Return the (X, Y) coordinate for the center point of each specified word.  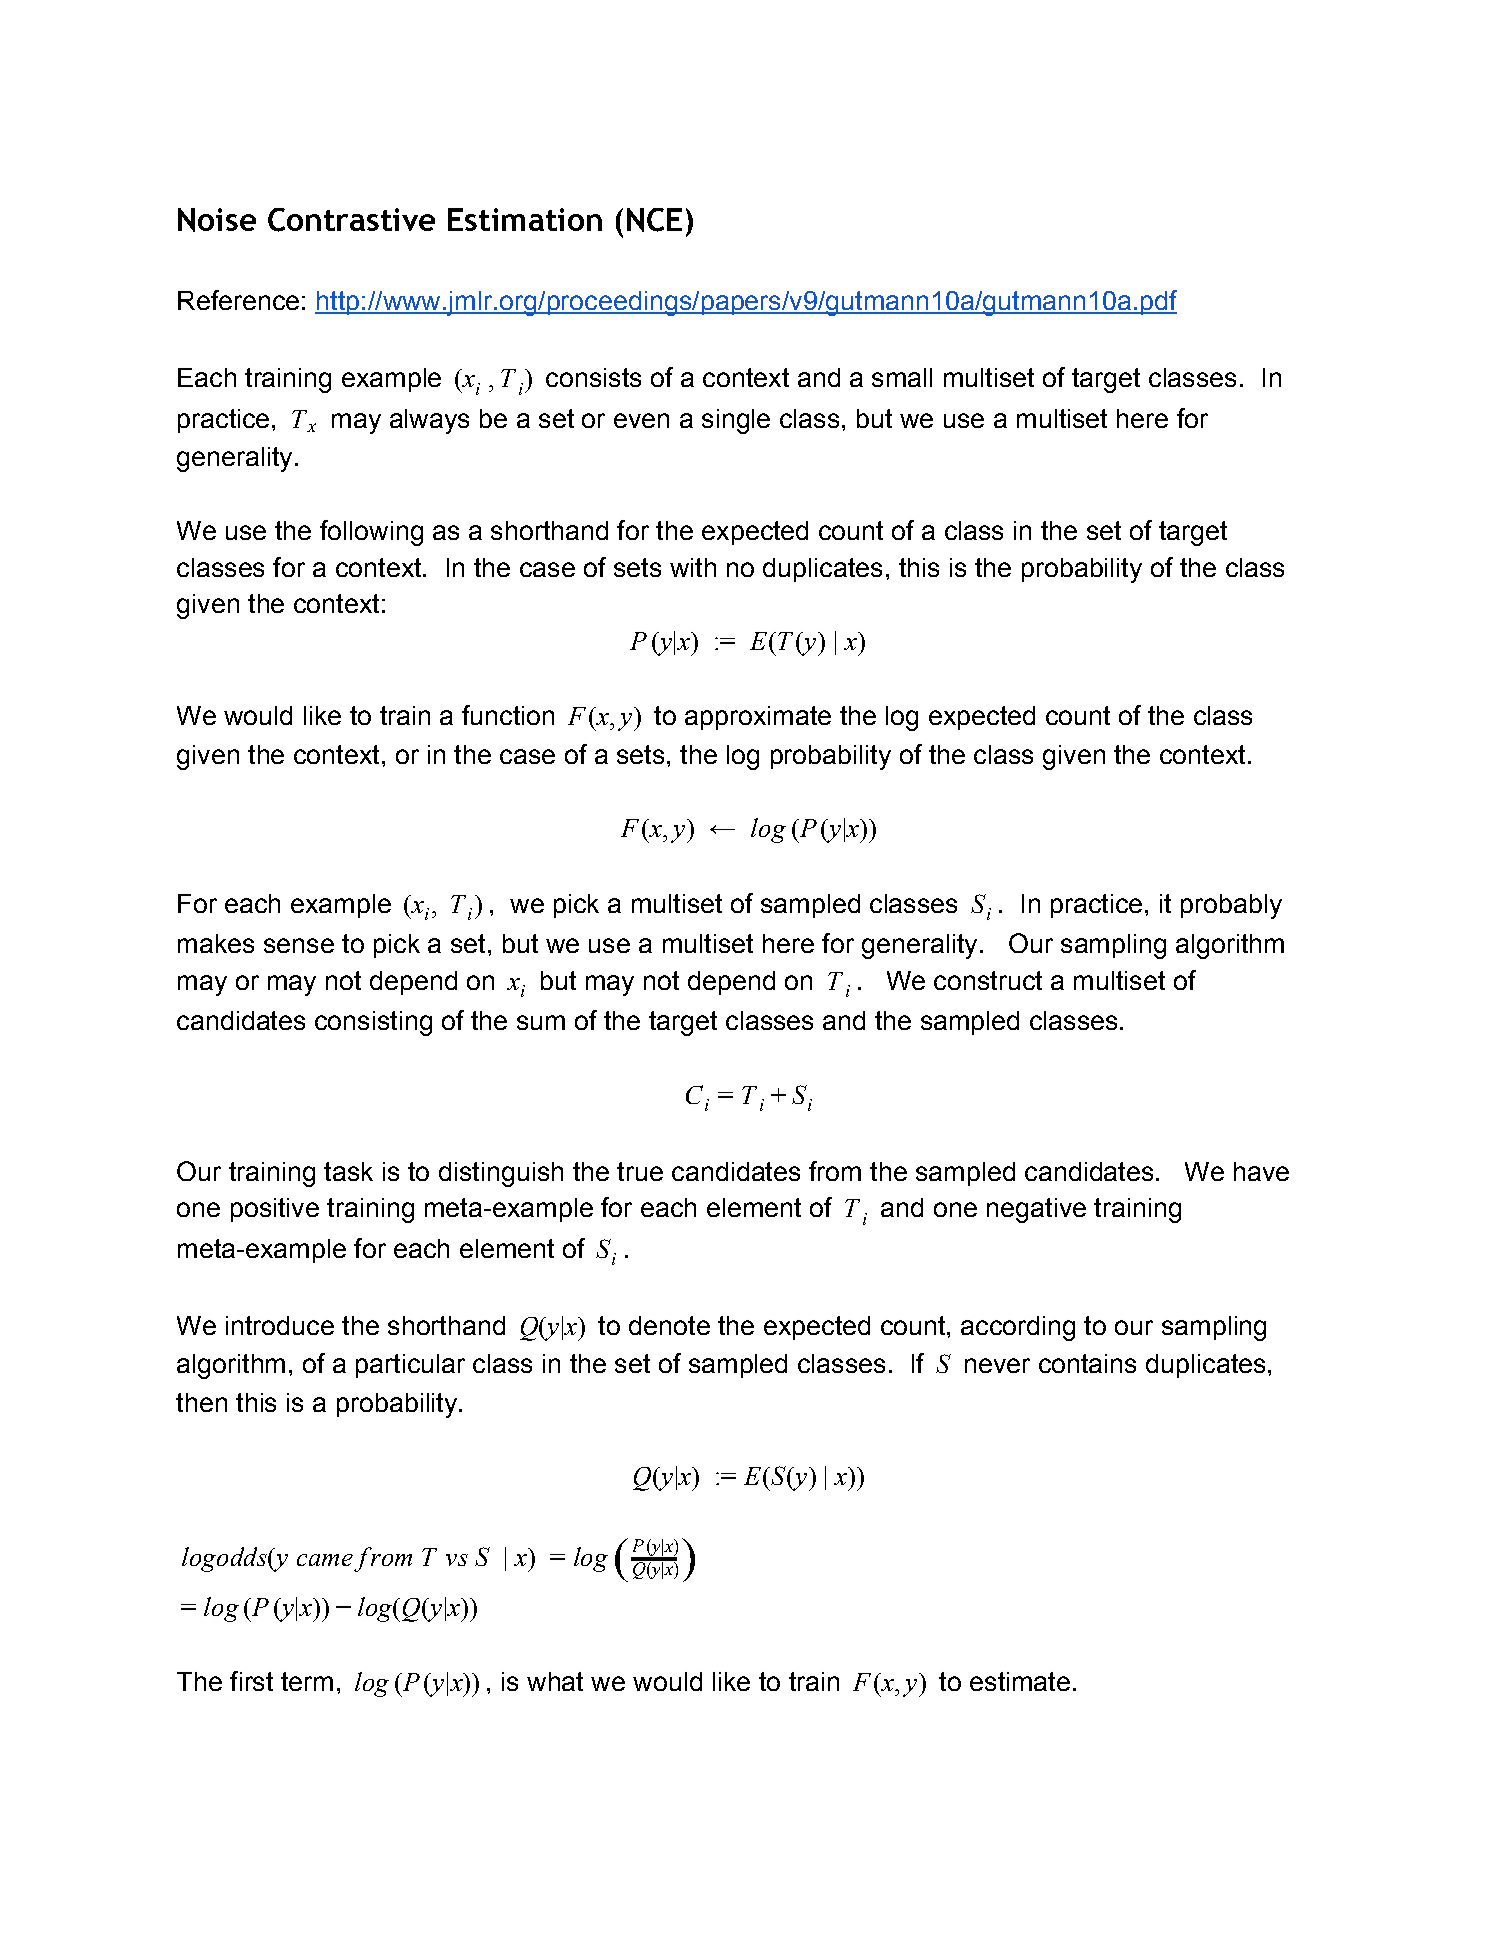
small (902, 377)
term (307, 1681)
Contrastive (351, 220)
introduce (280, 1325)
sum (541, 1022)
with (693, 567)
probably (1231, 906)
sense (299, 945)
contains (1087, 1363)
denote (669, 1325)
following (371, 533)
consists (593, 377)
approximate (758, 718)
